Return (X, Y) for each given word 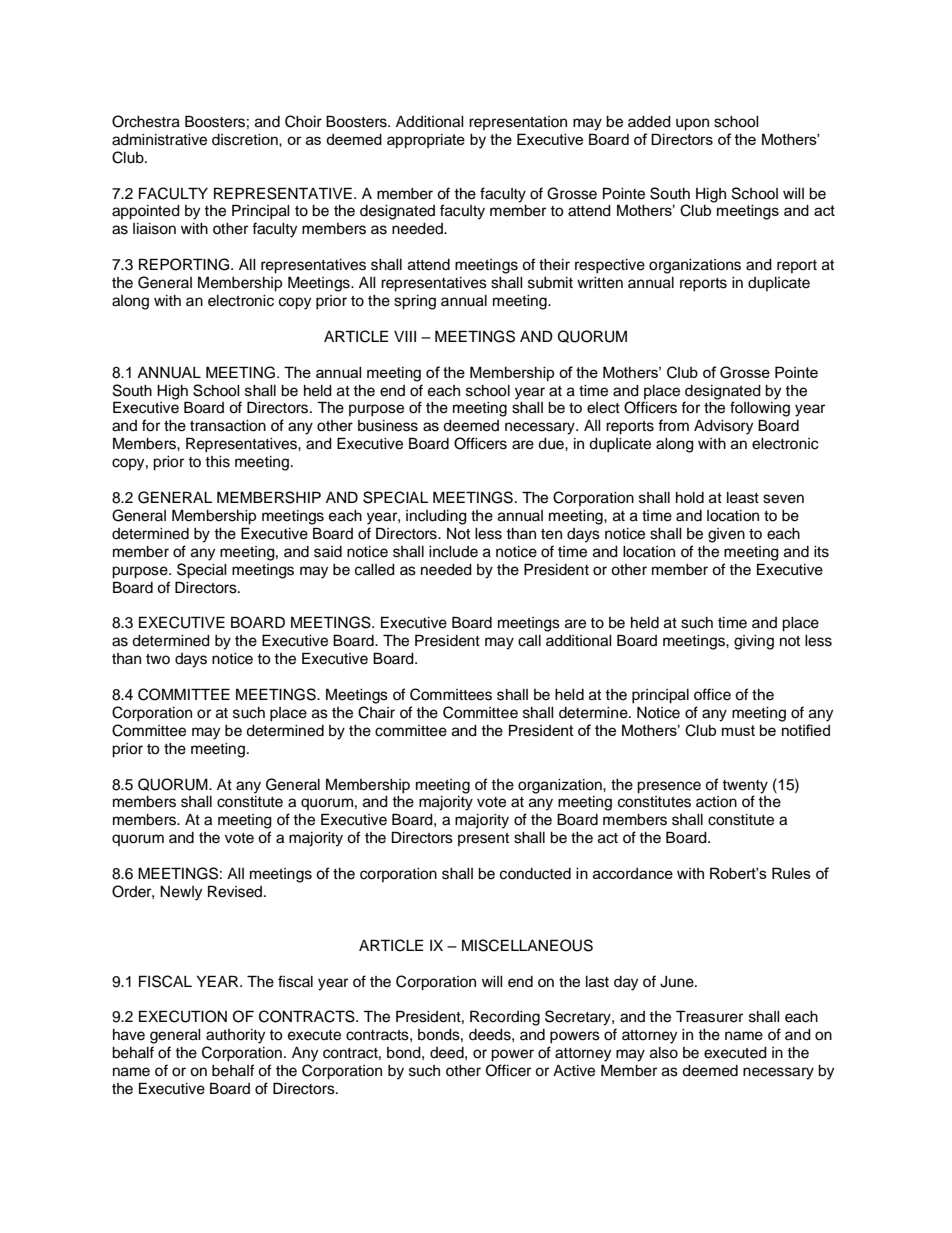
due (552, 444)
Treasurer (709, 1016)
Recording (505, 1018)
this (217, 462)
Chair (376, 712)
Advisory (723, 427)
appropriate (426, 141)
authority (235, 1036)
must (738, 730)
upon (692, 124)
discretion (246, 140)
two (158, 659)
